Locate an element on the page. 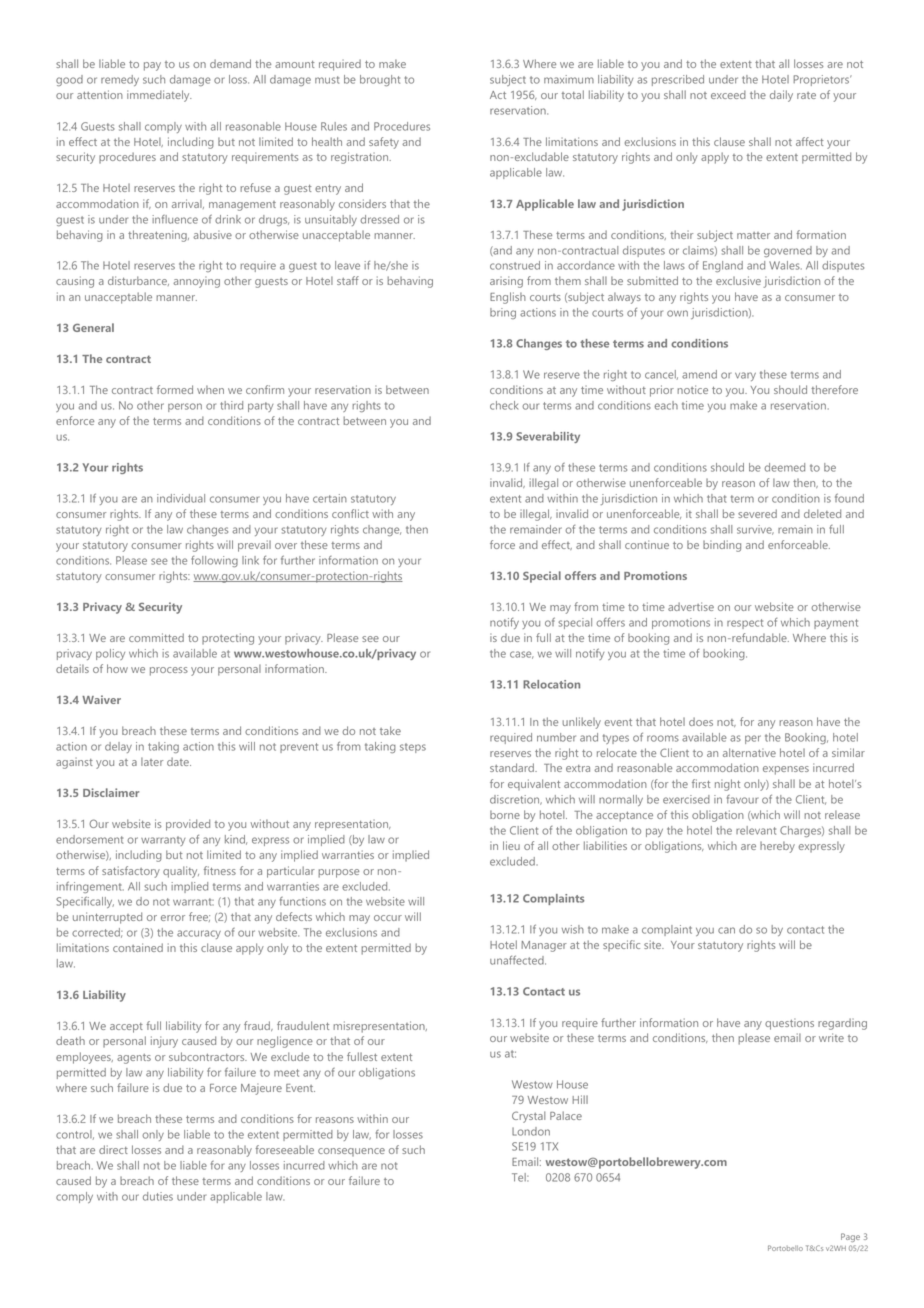  duties is located at coordinates (158, 1196).
